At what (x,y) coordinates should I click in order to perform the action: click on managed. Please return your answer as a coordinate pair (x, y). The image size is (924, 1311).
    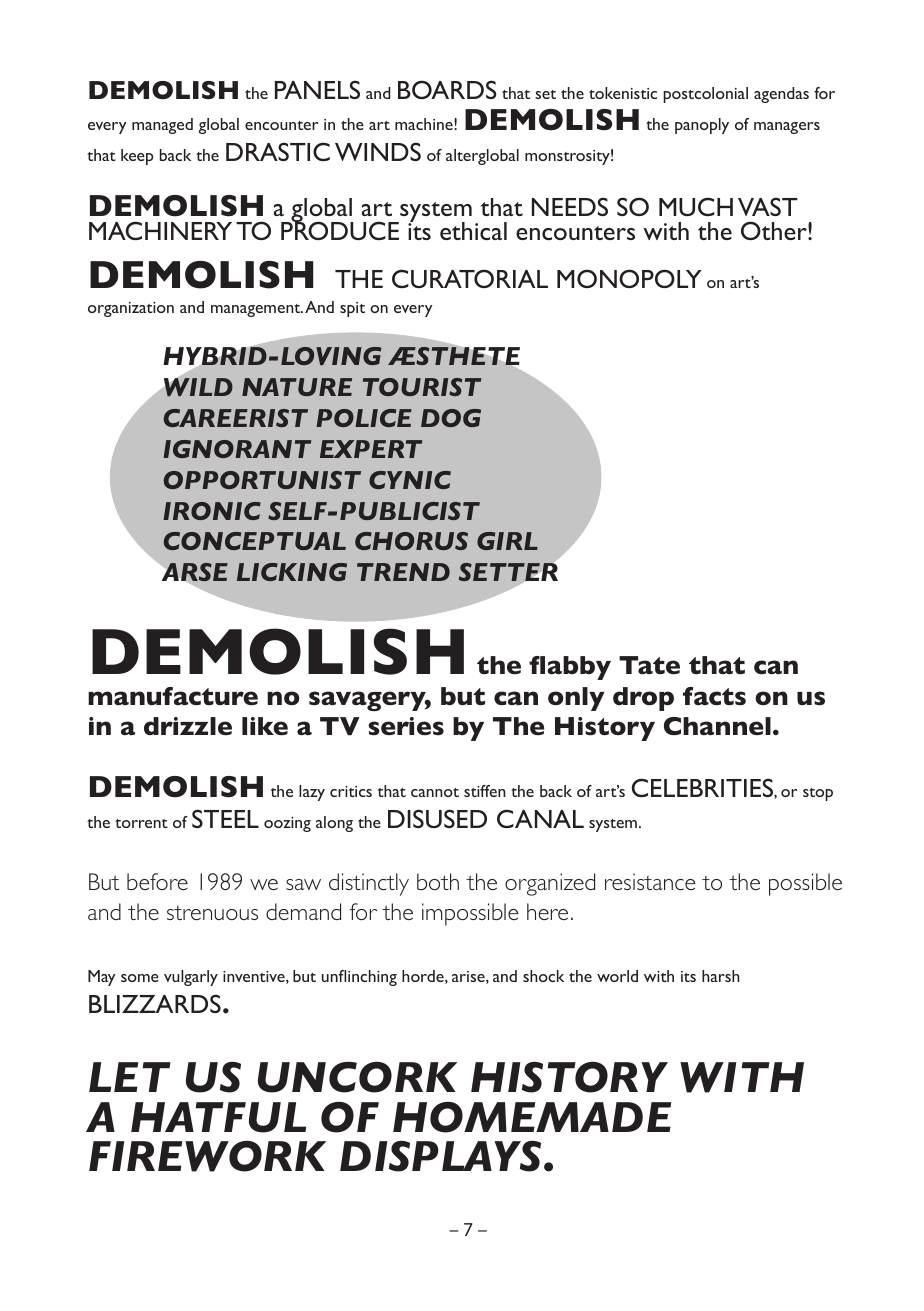
    Looking at the image, I should click on (162, 126).
